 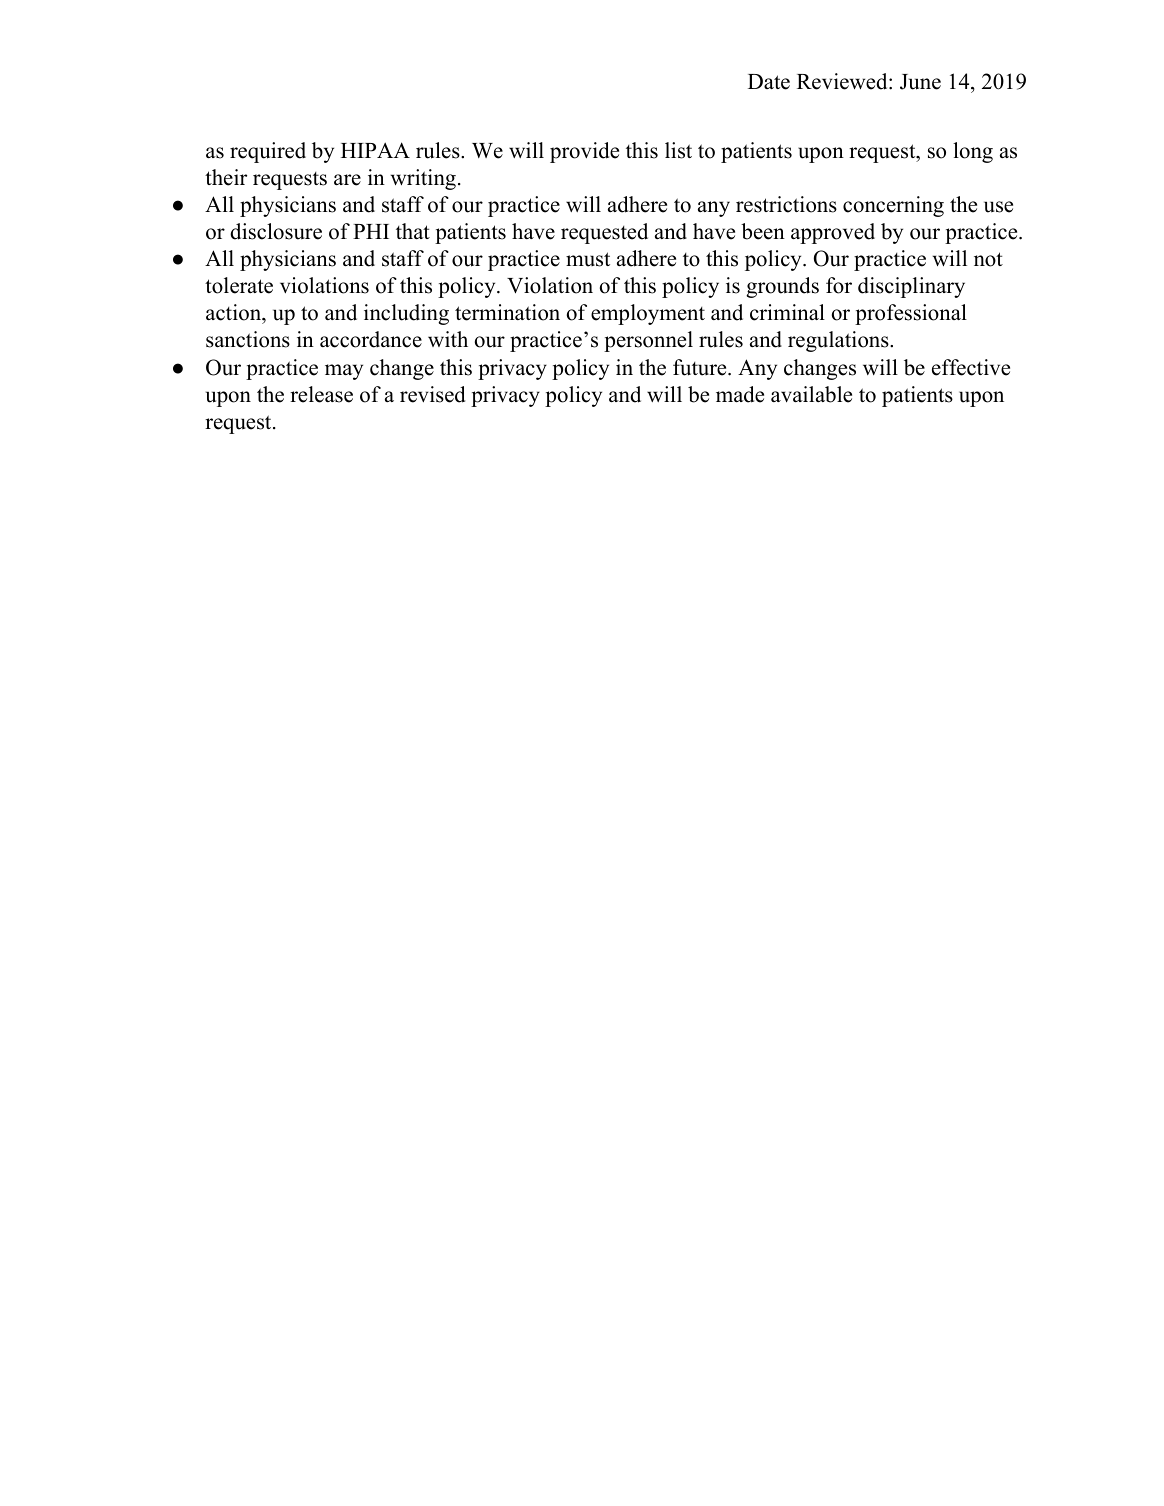 What do you see at coordinates (699, 367) in the page?
I see `future` at bounding box center [699, 367].
